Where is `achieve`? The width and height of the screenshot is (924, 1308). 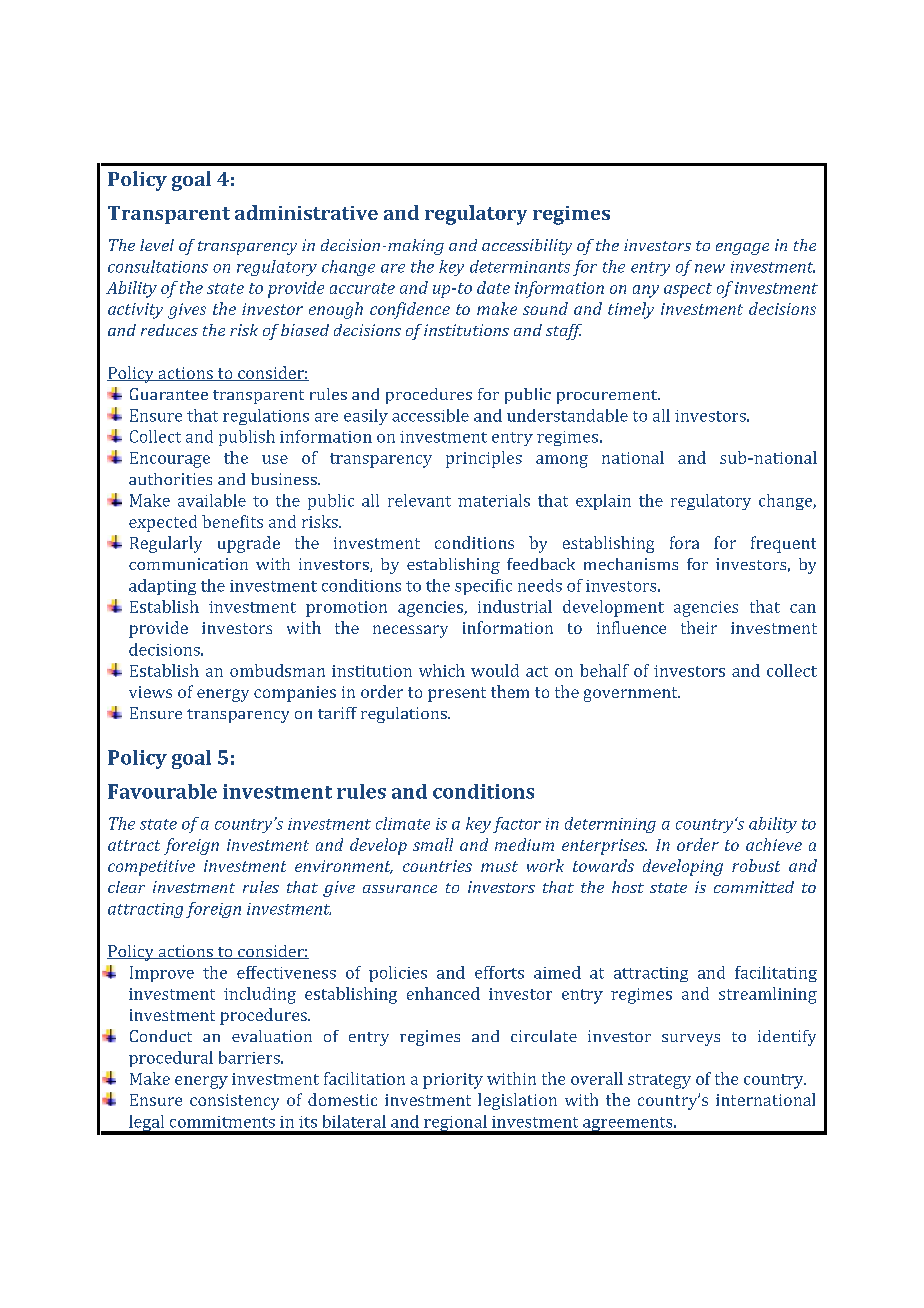
achieve is located at coordinates (774, 844).
